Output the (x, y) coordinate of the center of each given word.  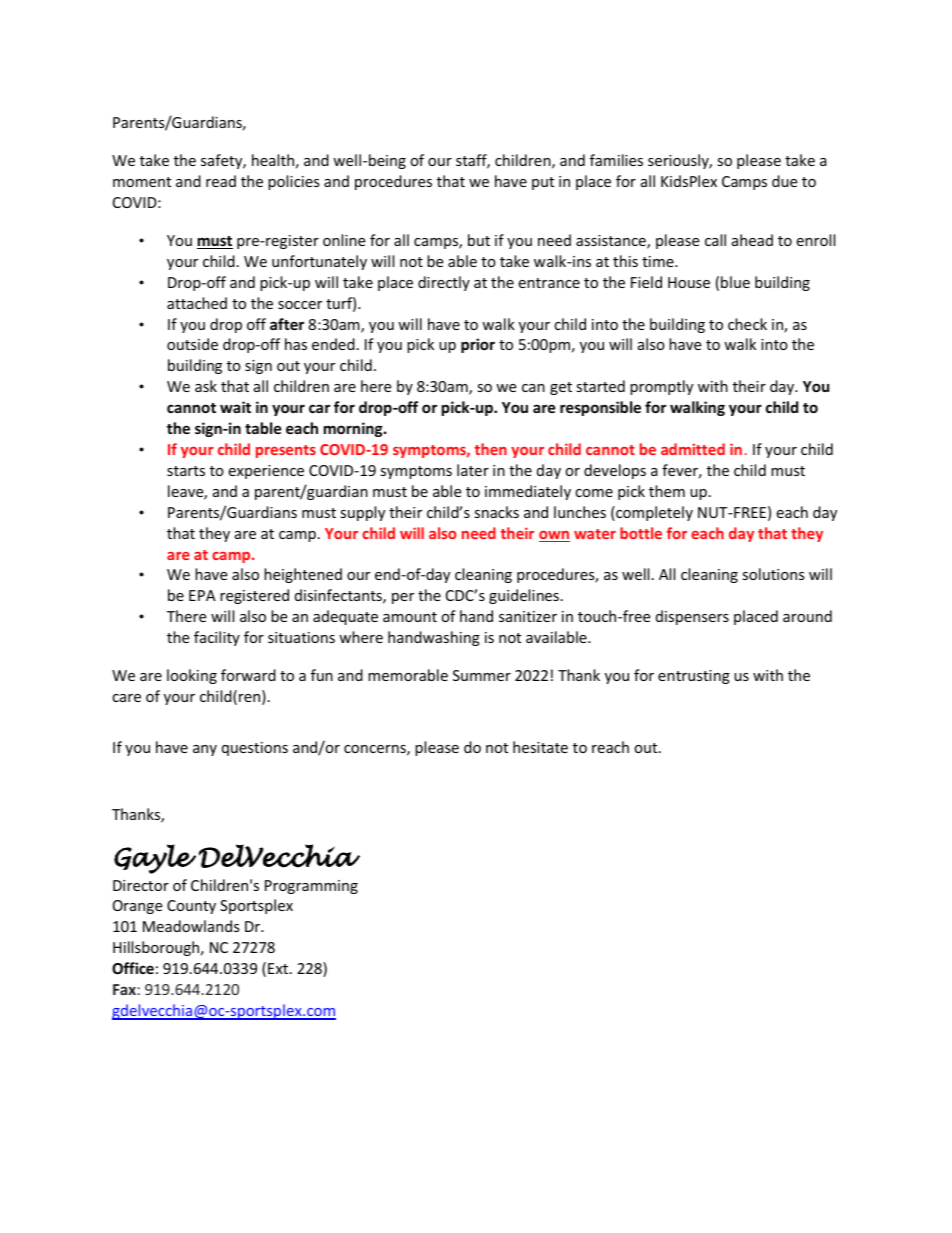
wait (235, 407)
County (191, 907)
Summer (482, 675)
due (784, 181)
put (543, 183)
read (221, 181)
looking (192, 676)
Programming (311, 887)
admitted (693, 449)
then (491, 449)
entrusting (694, 677)
